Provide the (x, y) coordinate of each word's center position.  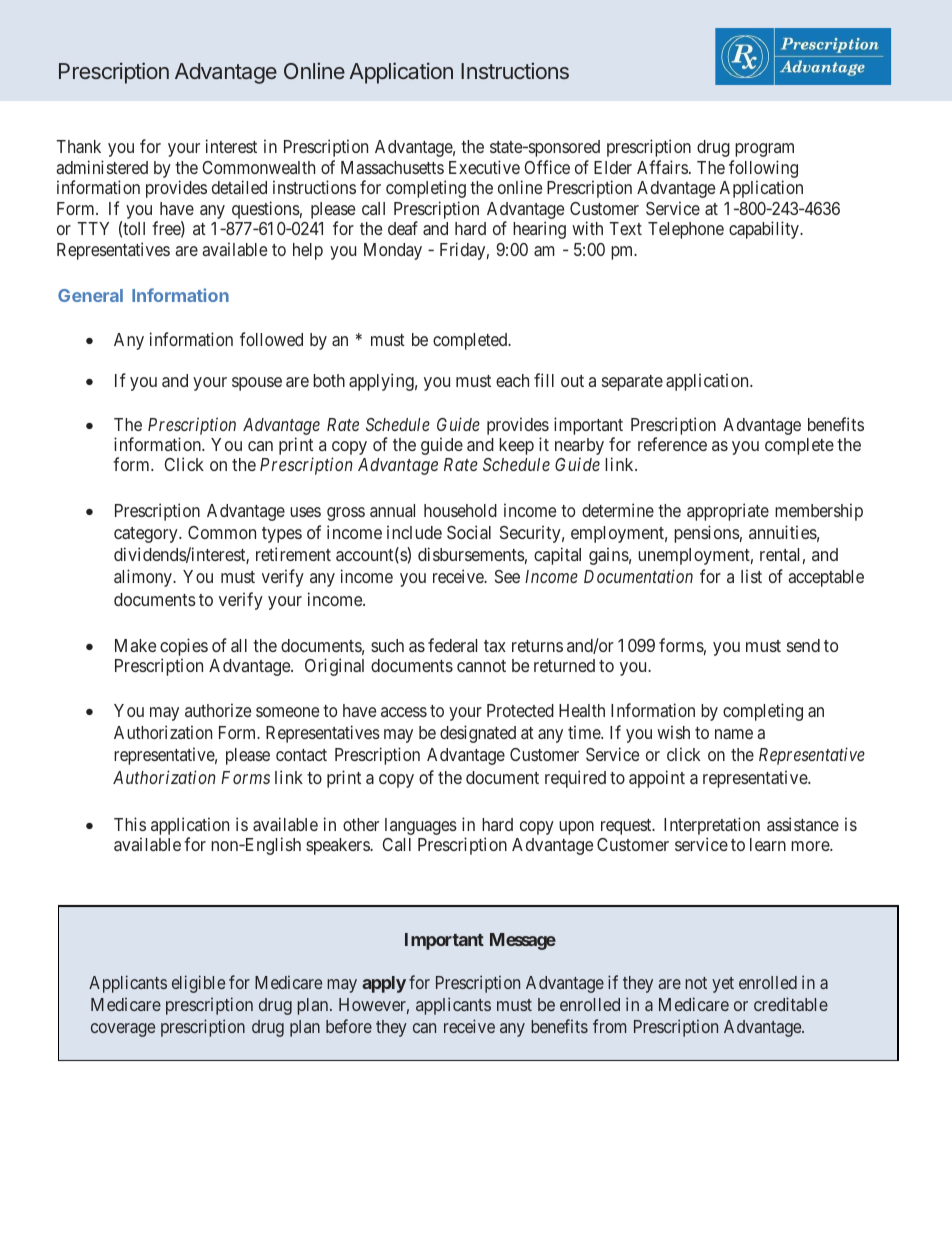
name (734, 734)
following (763, 170)
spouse (257, 384)
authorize (218, 710)
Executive (484, 167)
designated (478, 734)
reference (672, 444)
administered (102, 167)
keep (516, 446)
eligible (198, 984)
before (349, 1026)
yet (723, 985)
